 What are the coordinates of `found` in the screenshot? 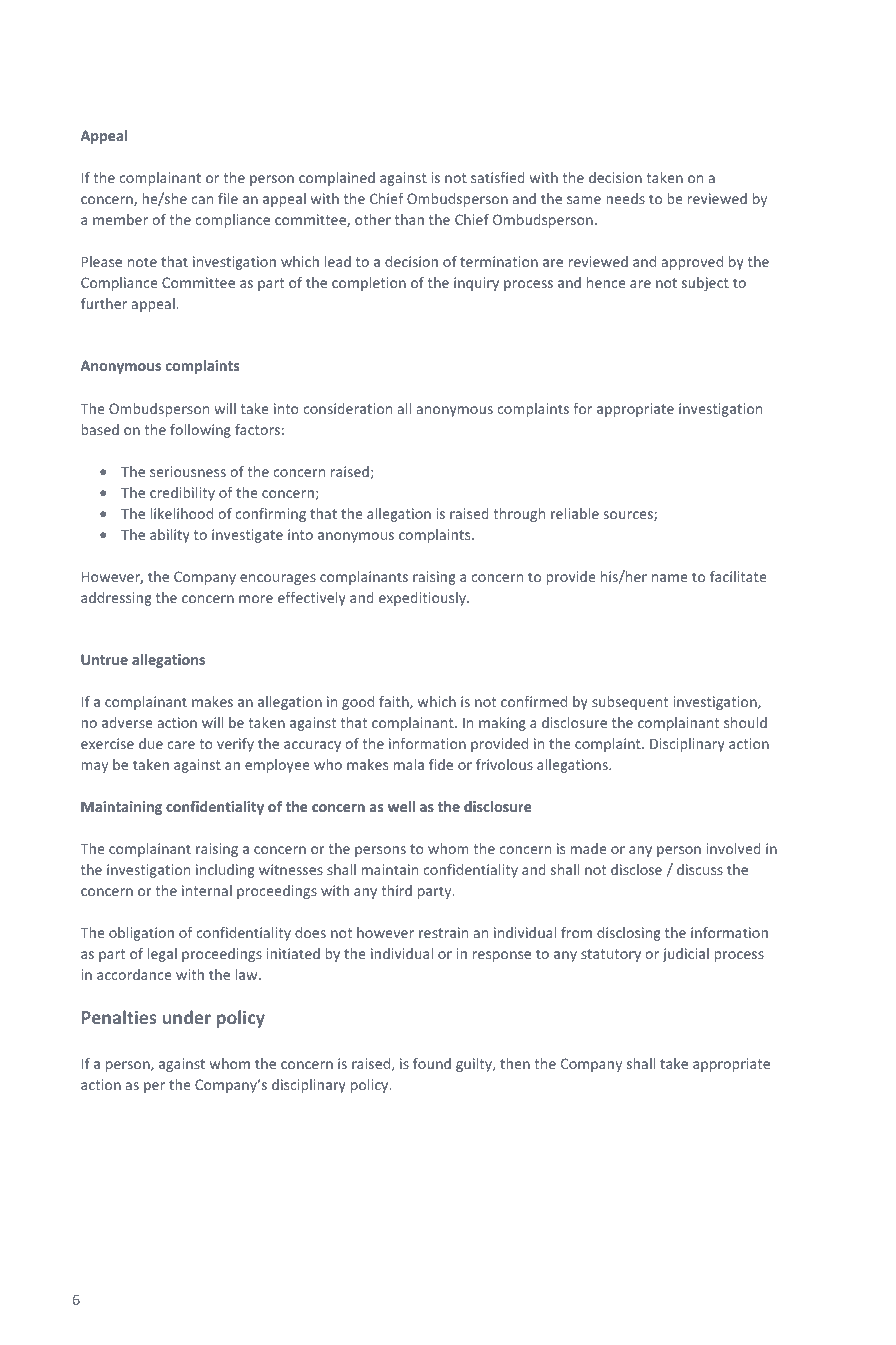 It's located at (432, 1063).
